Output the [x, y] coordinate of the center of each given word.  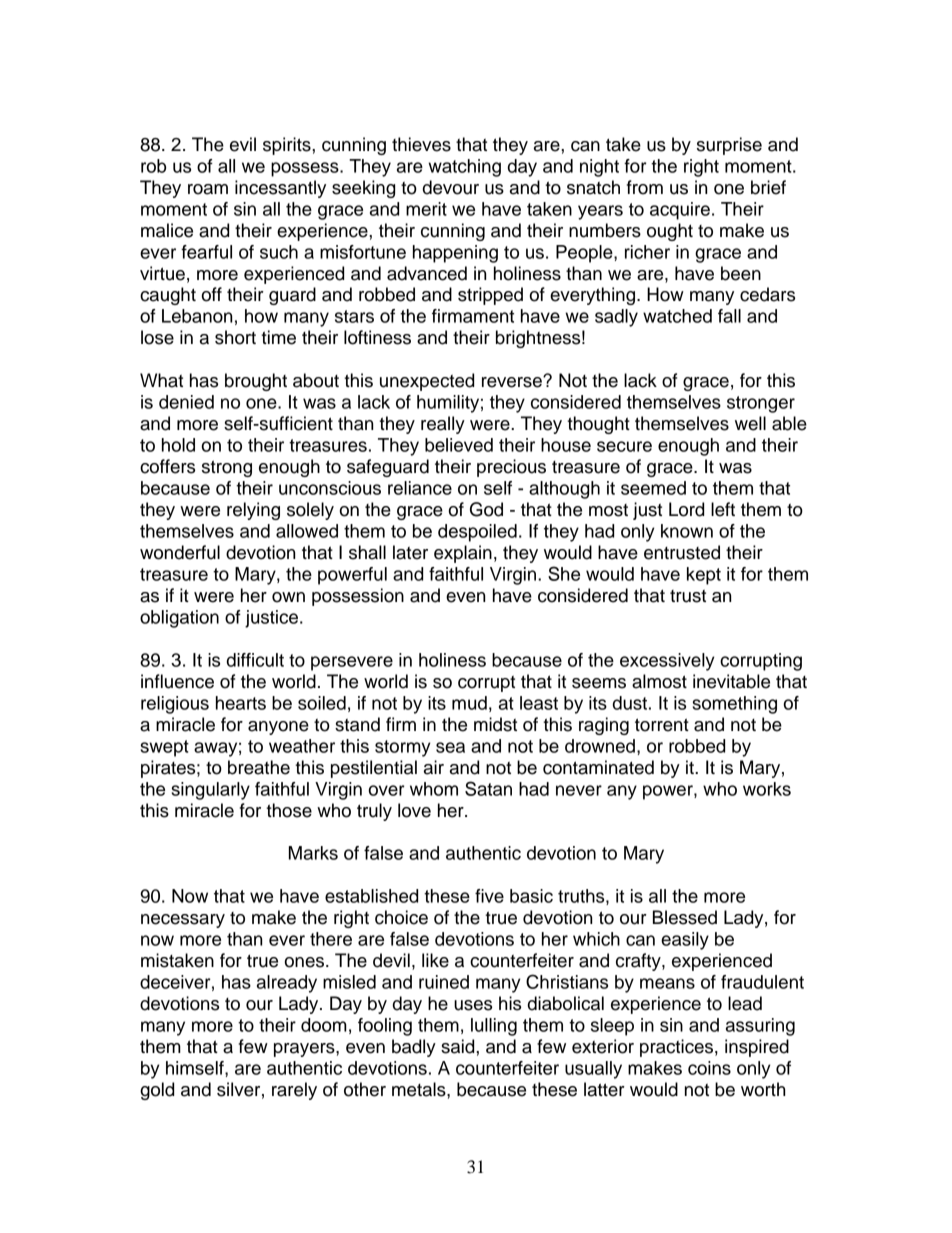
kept [704, 576]
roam [208, 189]
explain [463, 554]
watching [464, 168]
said [459, 1046]
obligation [179, 619]
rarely [294, 1091]
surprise [729, 146]
